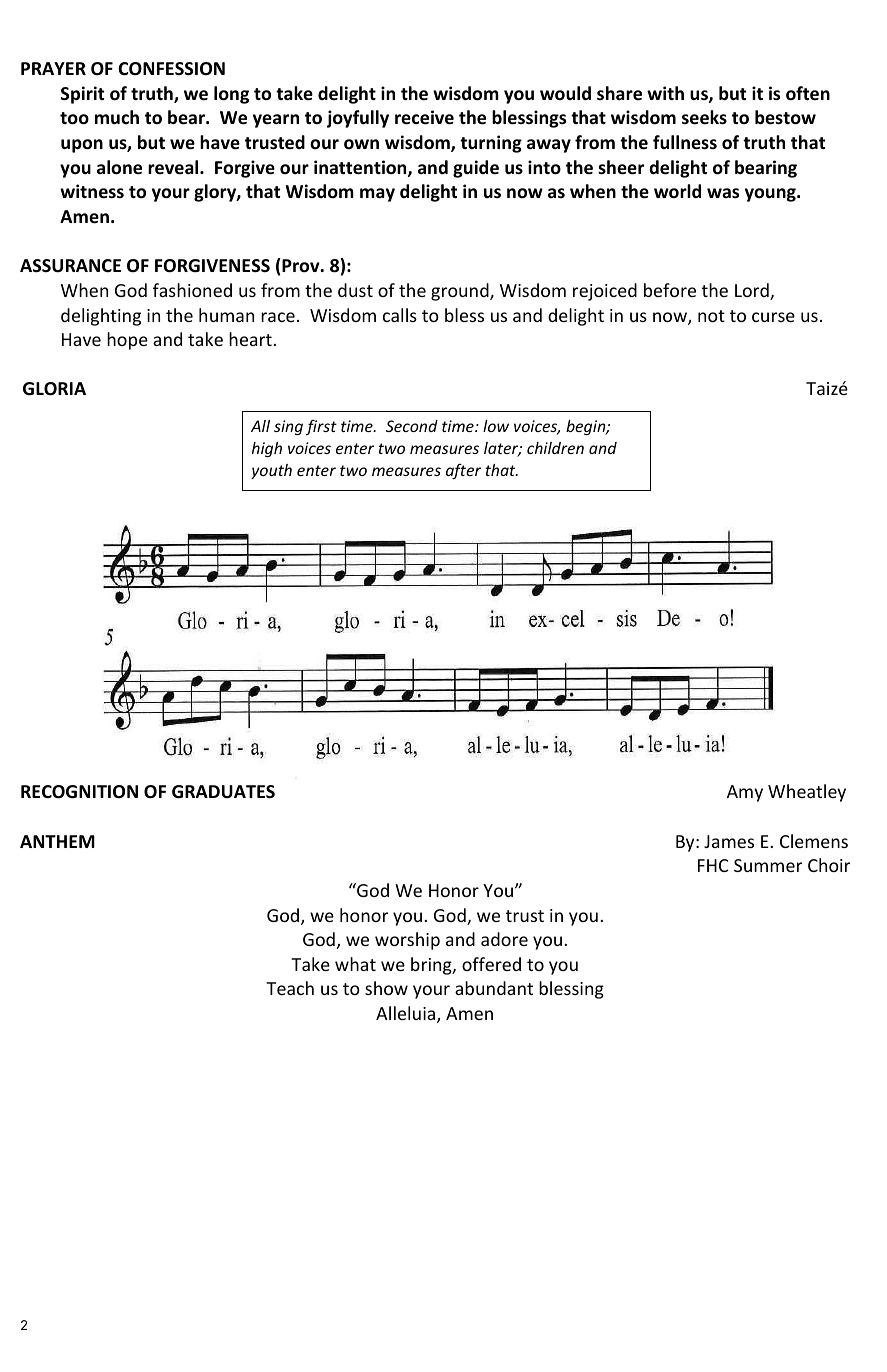  Describe the element at coordinates (745, 793) in the screenshot. I see `Amy` at that location.
